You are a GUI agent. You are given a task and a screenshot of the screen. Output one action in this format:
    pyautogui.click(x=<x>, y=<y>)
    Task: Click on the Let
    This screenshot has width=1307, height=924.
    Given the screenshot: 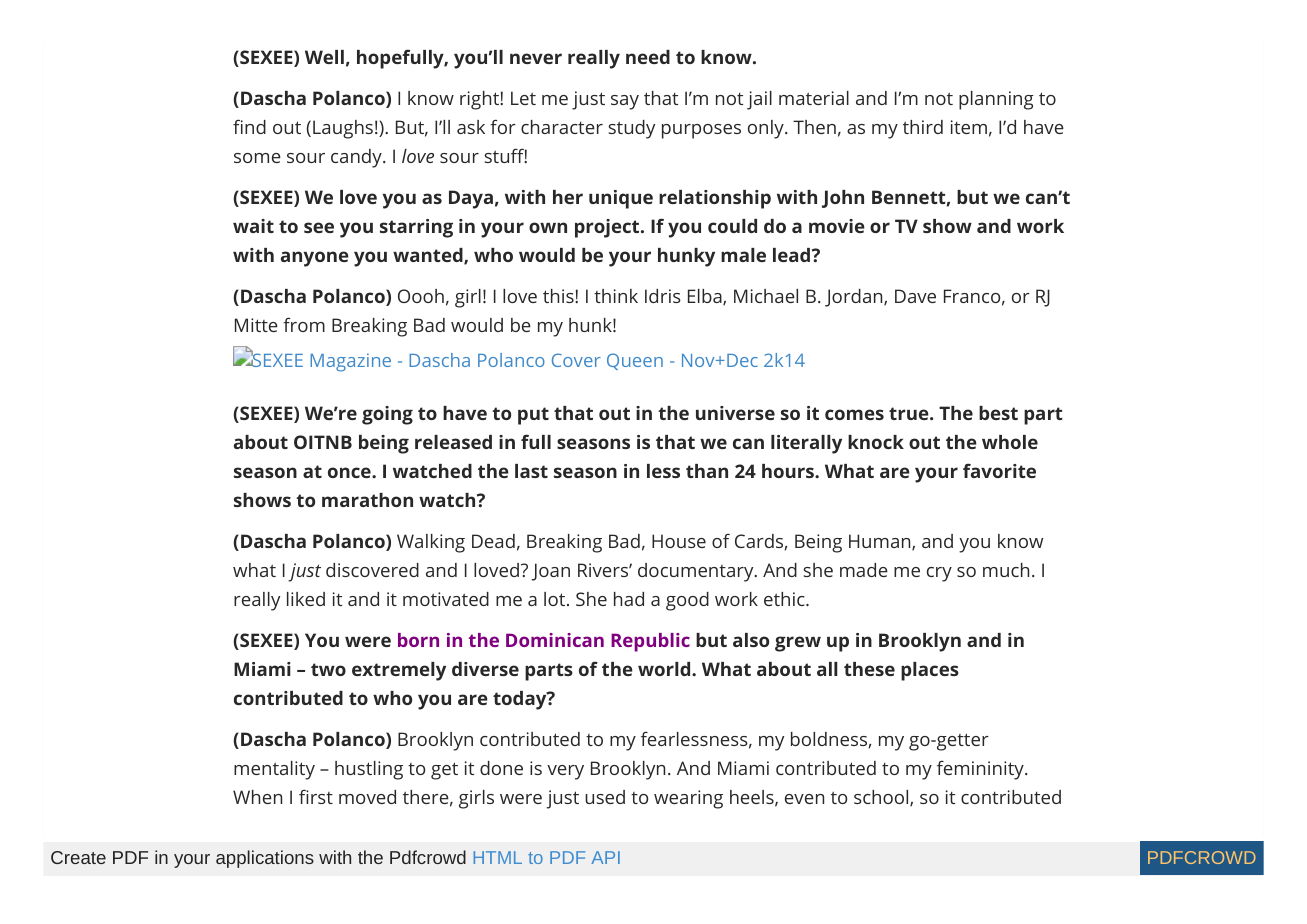 What is the action you would take?
    pyautogui.click(x=523, y=98)
